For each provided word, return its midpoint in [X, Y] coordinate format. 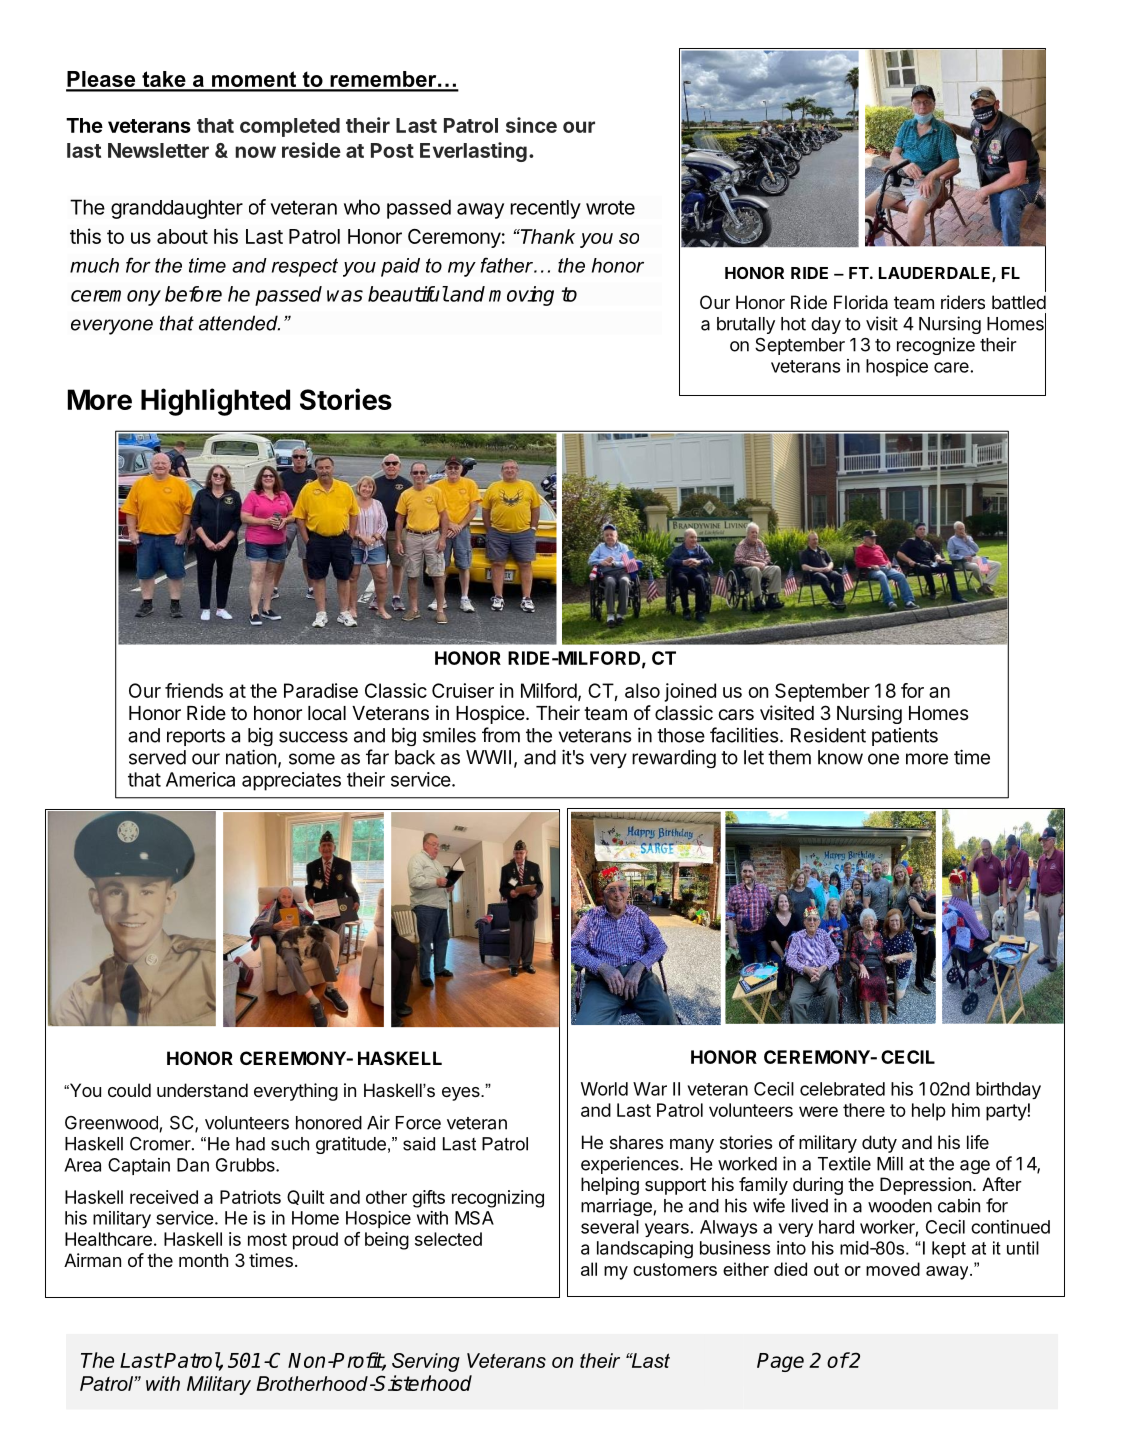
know [840, 757]
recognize [936, 346]
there [864, 1110]
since [531, 125]
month [203, 1260]
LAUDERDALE [936, 274]
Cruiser [463, 690]
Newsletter [158, 150]
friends [194, 690]
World [604, 1089]
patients [905, 737]
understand [202, 1090]
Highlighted [215, 402]
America [200, 779]
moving [521, 296]
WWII [488, 757]
